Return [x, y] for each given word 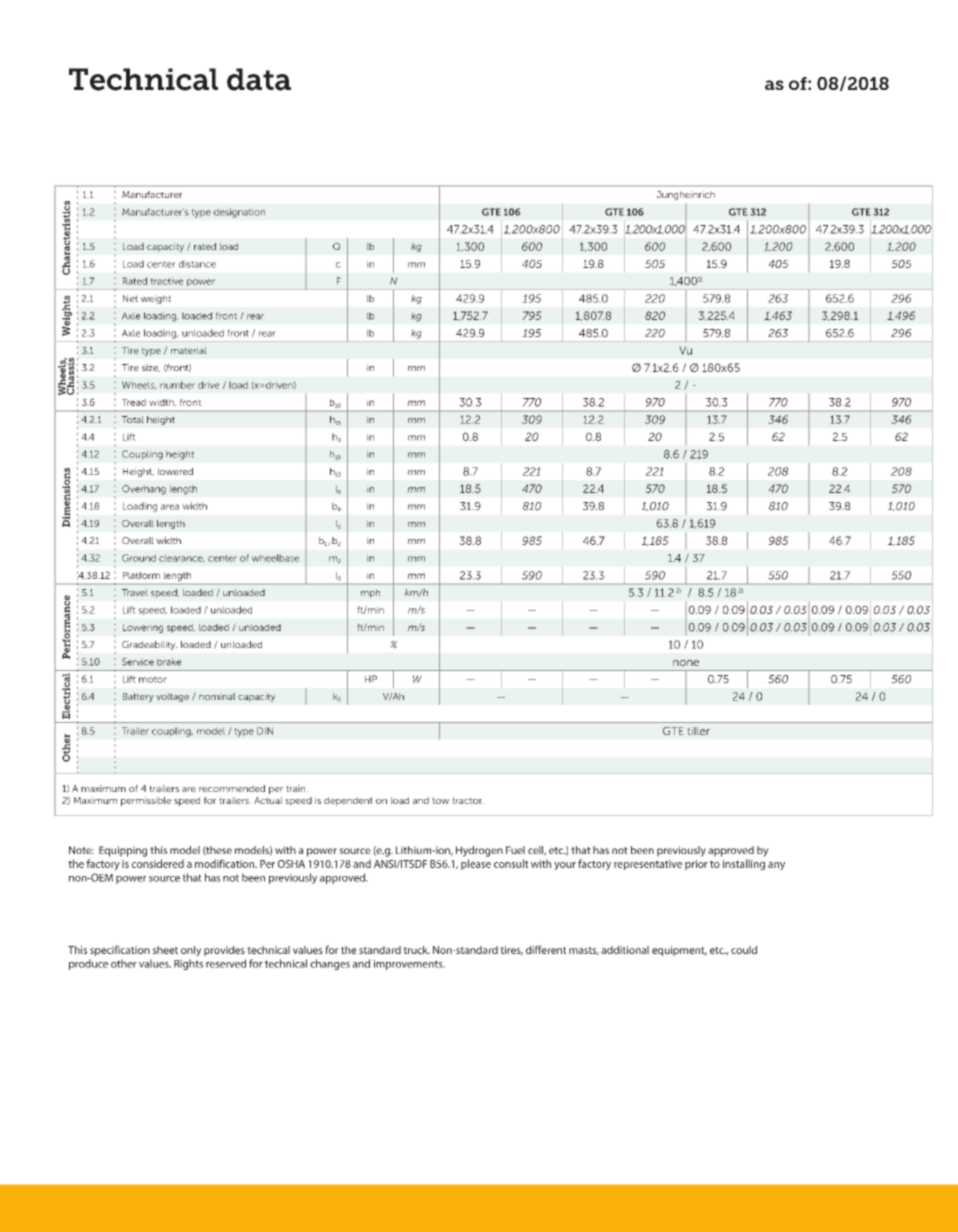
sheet [165, 950]
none [686, 663]
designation [239, 213]
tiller [698, 731]
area [170, 507]
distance [197, 264]
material [189, 350]
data [259, 79]
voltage [172, 697]
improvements [409, 965]
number [177, 385]
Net [130, 298]
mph [370, 593]
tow [440, 800]
